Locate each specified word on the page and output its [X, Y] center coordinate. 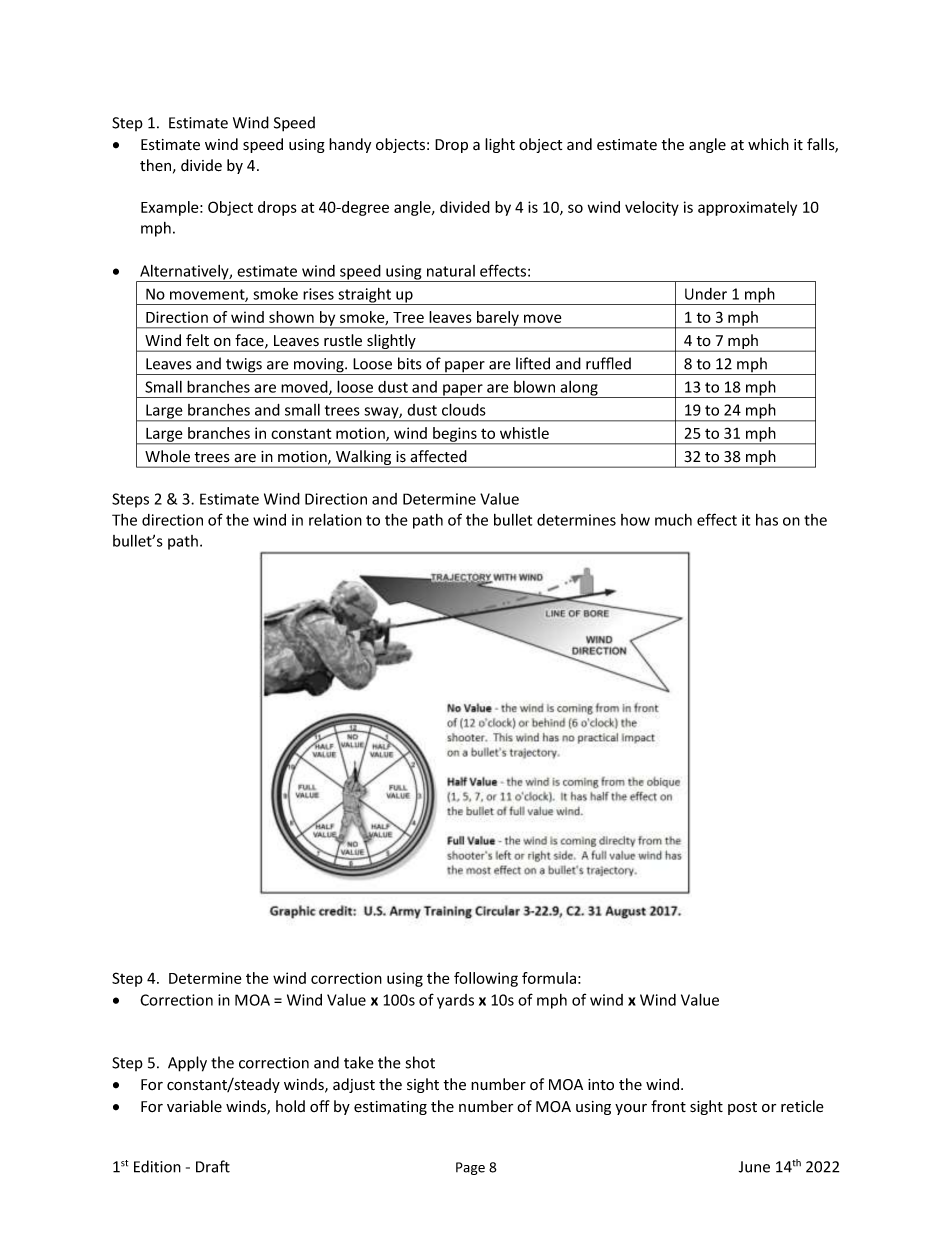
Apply [187, 1064]
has [767, 520]
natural [451, 271]
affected [438, 456]
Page [470, 1168]
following [486, 979]
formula [549, 978]
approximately [747, 208]
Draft [213, 1166]
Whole [167, 456]
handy [350, 145]
